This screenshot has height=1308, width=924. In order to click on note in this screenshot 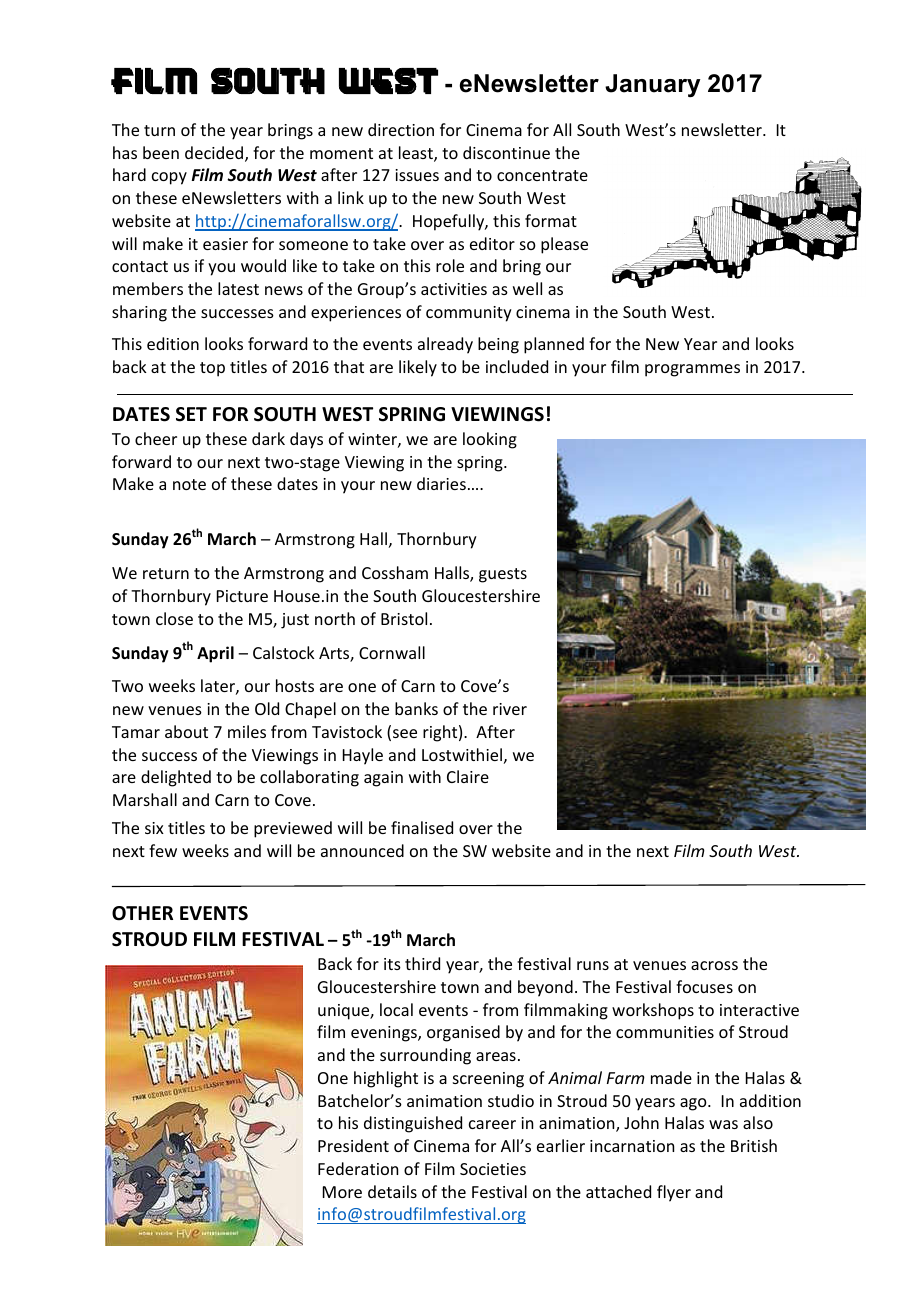, I will do `click(189, 484)`.
